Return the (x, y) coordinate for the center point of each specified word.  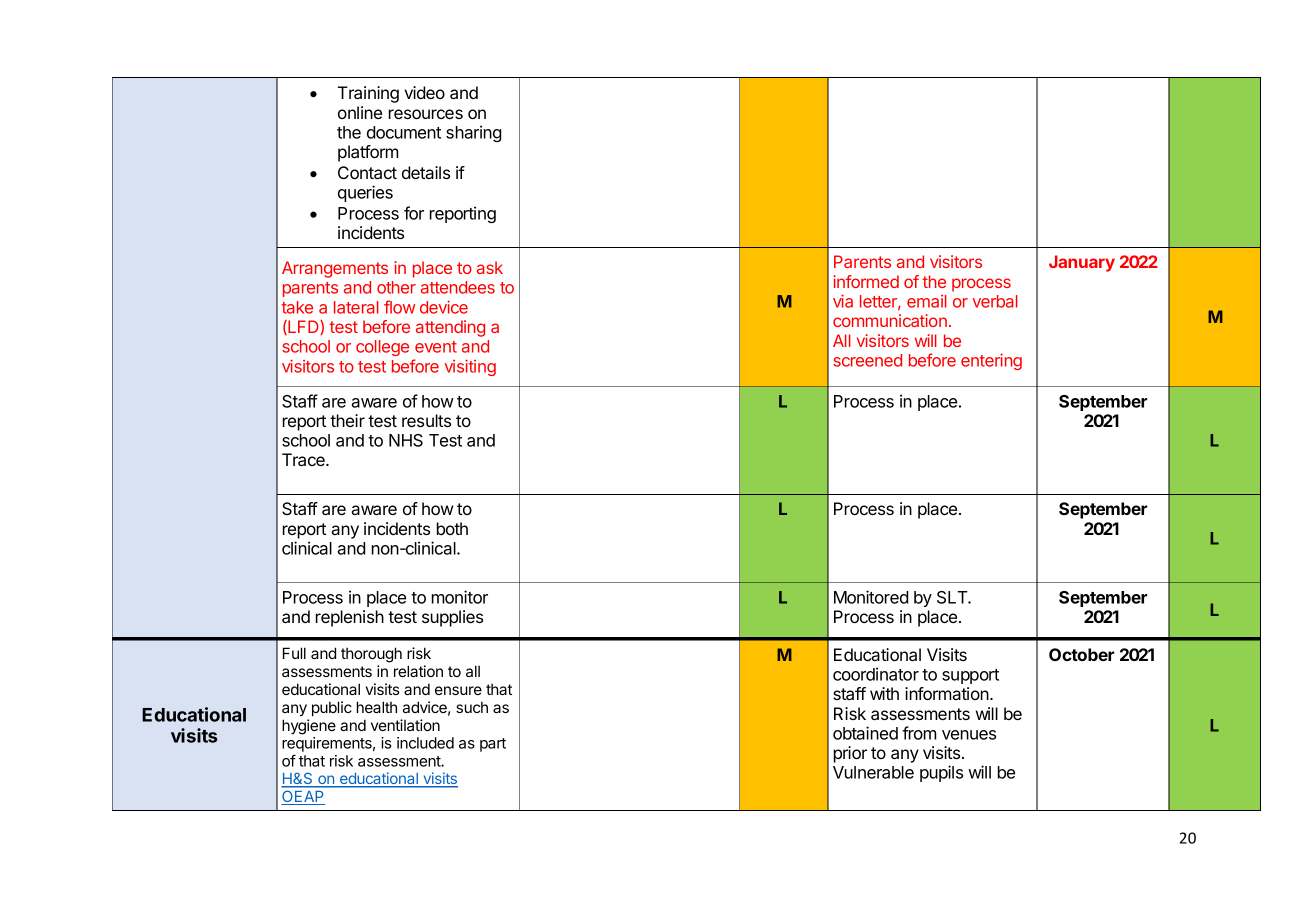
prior (850, 754)
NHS (406, 440)
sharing (474, 133)
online (360, 112)
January (1082, 263)
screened (867, 360)
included (425, 743)
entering (991, 361)
